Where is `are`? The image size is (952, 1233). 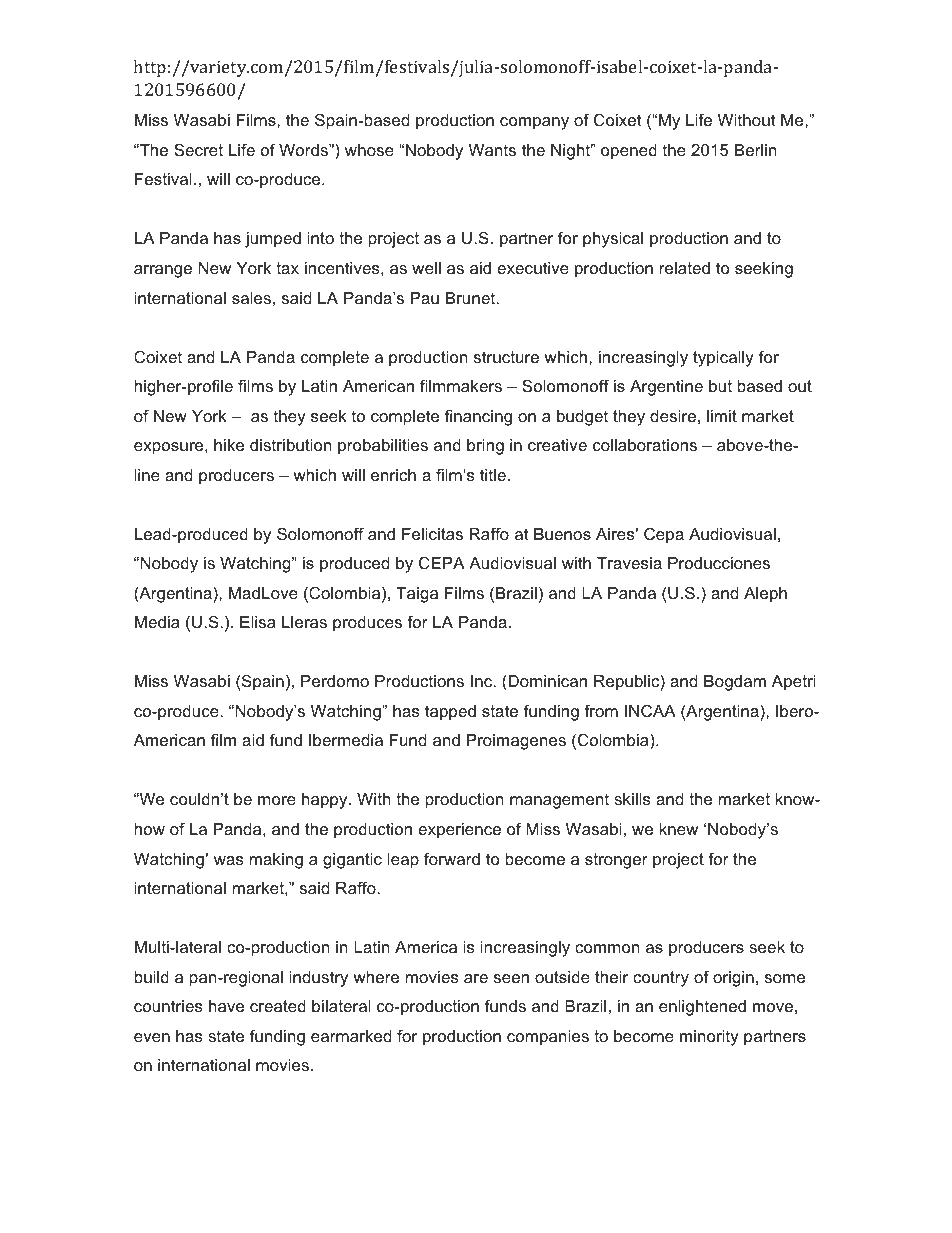
are is located at coordinates (476, 978).
